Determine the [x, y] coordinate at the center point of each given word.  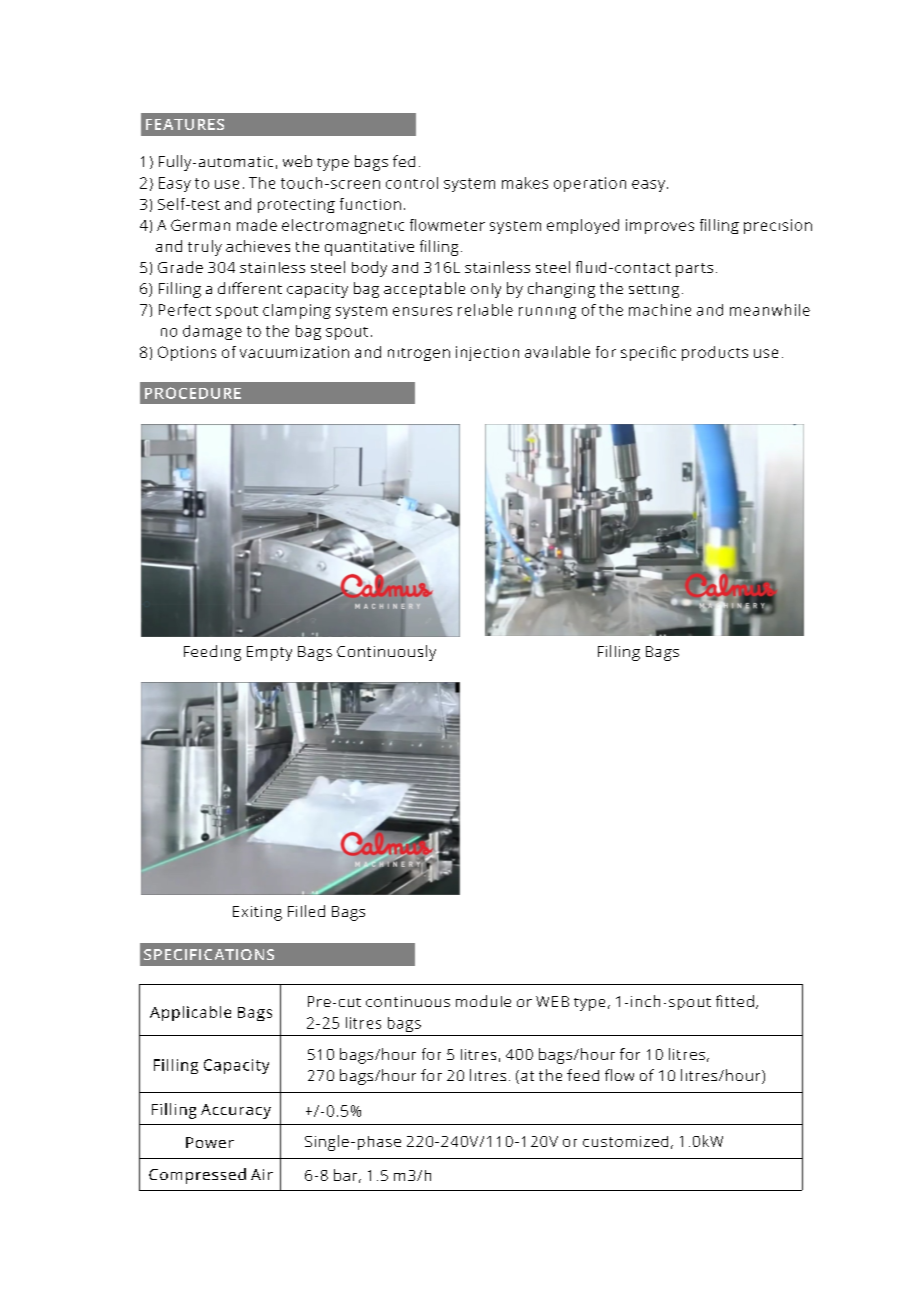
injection [487, 353]
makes [525, 183]
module [483, 1001]
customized [625, 1141]
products [715, 353]
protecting [296, 206]
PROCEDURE [193, 393]
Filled [306, 911]
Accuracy [236, 1111]
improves [660, 226]
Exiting [257, 913]
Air [262, 1174]
